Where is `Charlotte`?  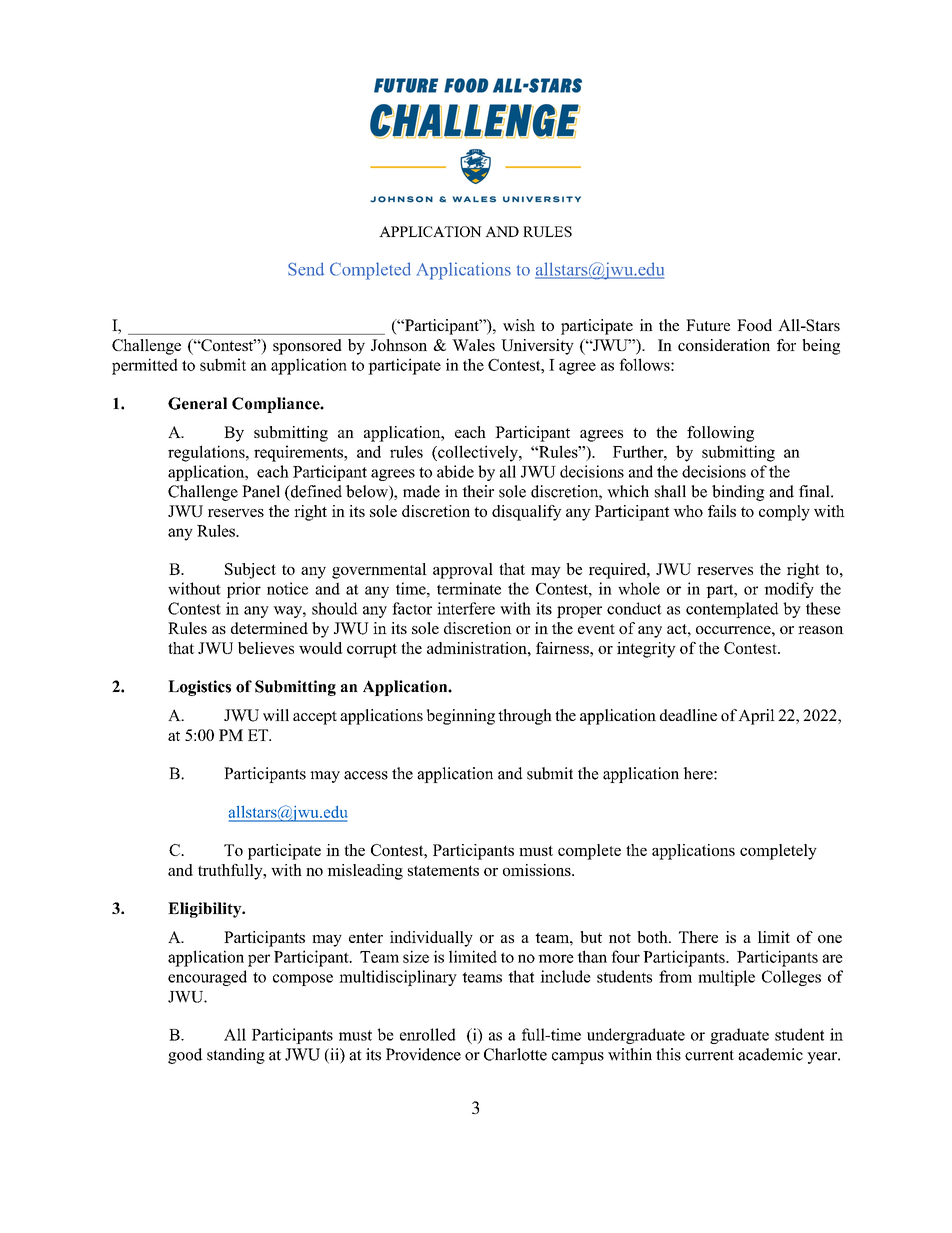 Charlotte is located at coordinates (515, 1054).
